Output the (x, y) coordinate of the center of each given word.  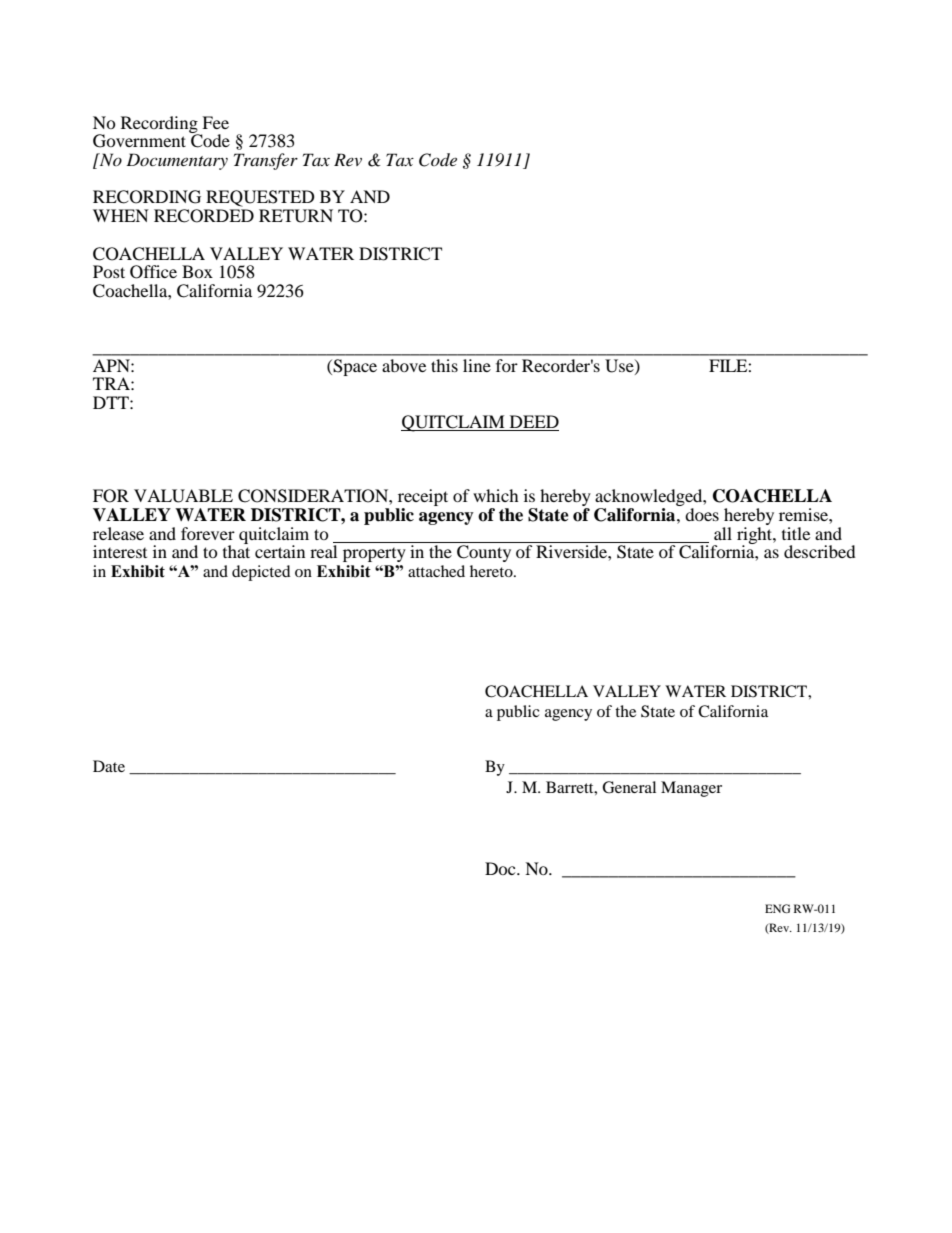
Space (354, 367)
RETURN (296, 216)
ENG (778, 908)
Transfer (266, 161)
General (629, 787)
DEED (534, 421)
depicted (261, 573)
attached (436, 571)
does (702, 514)
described (820, 551)
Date (109, 766)
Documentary (177, 161)
